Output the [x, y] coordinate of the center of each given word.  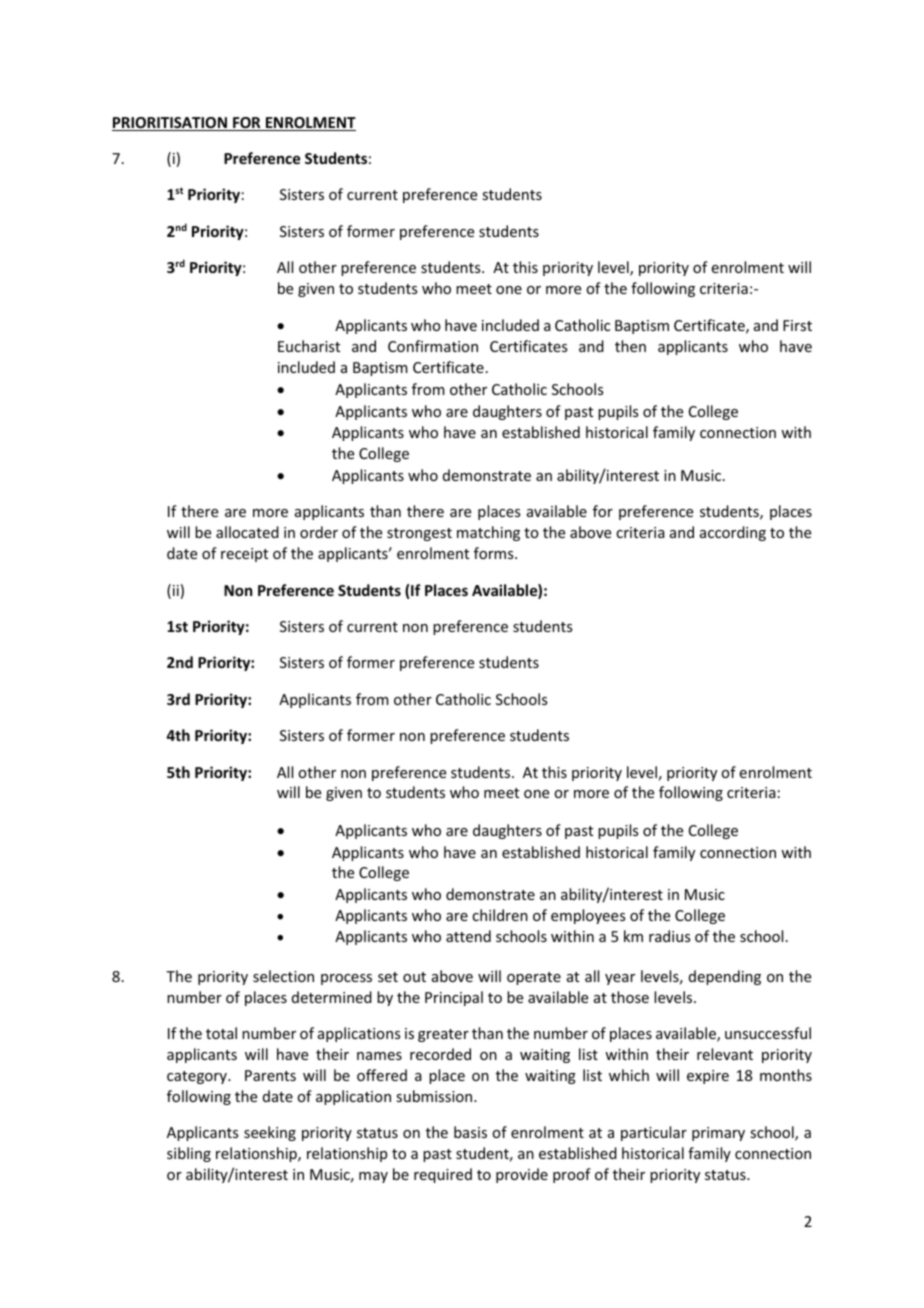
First [797, 325]
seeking [270, 1133]
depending [725, 977]
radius [669, 936]
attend [468, 936]
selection [283, 976]
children [500, 915]
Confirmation [433, 346]
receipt [244, 555]
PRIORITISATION [170, 124]
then [630, 346]
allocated [247, 532]
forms [495, 553]
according [733, 533]
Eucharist [309, 346]
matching [488, 533]
